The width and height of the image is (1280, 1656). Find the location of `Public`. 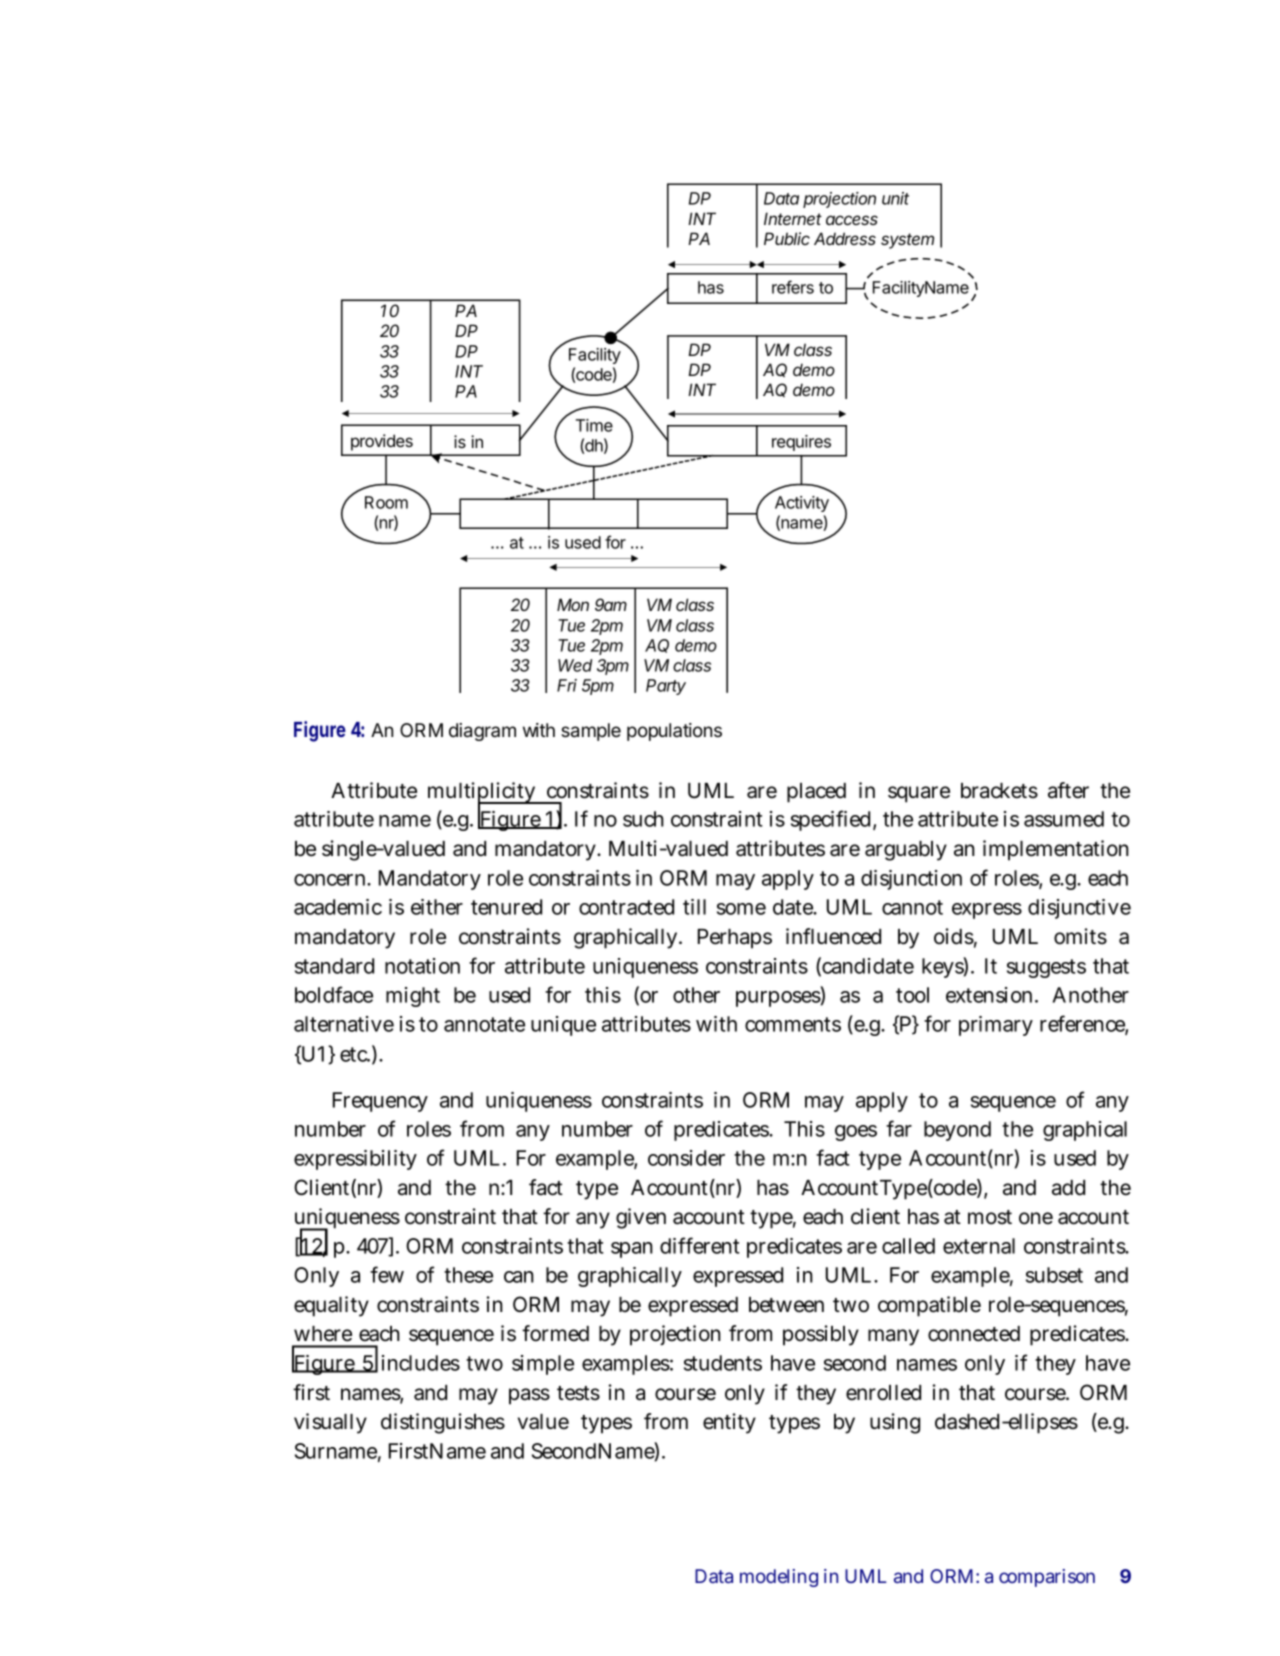

Public is located at coordinates (787, 238).
